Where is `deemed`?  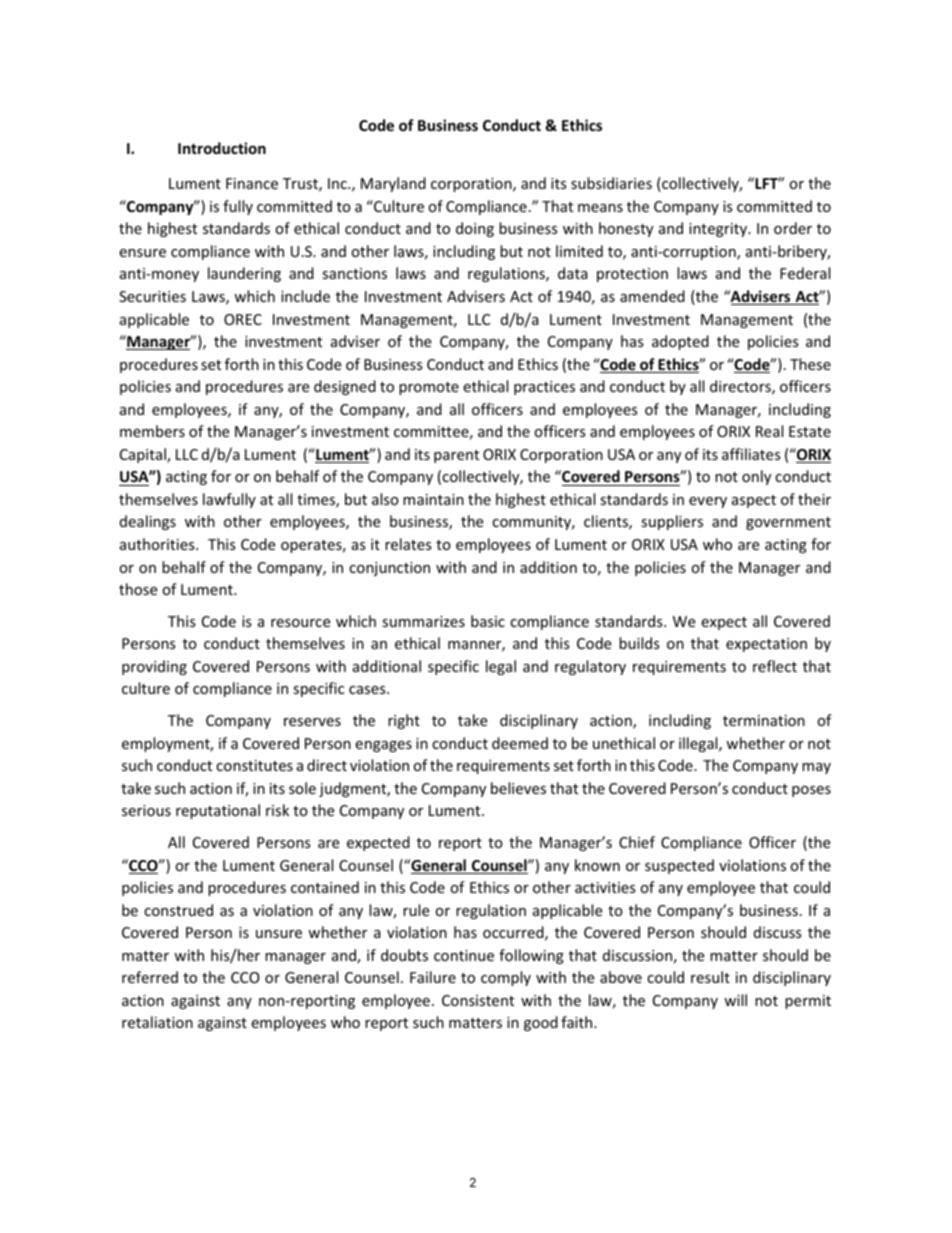 deemed is located at coordinates (520, 743).
